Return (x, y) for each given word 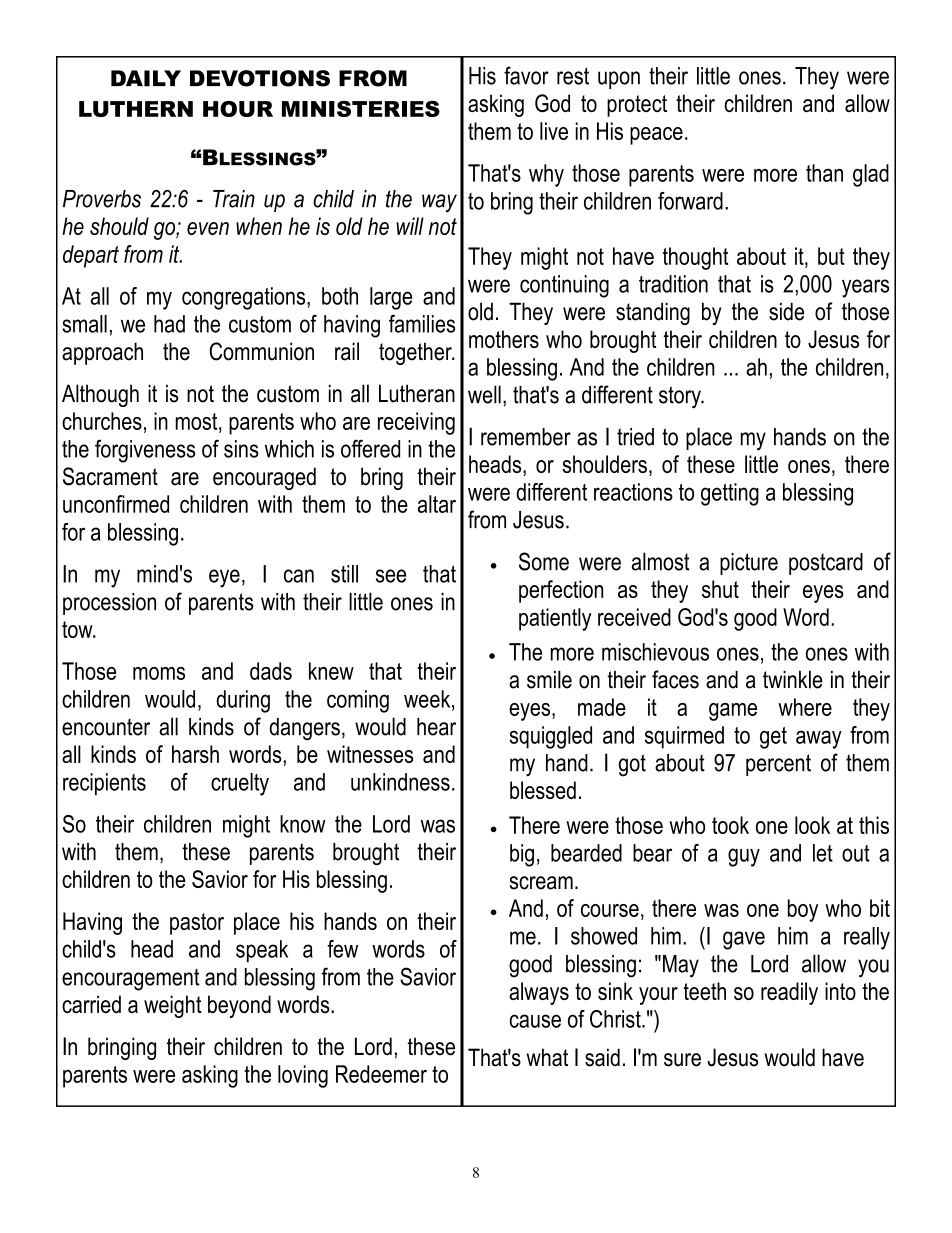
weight (173, 1006)
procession (109, 604)
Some (544, 561)
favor (526, 75)
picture (749, 564)
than (824, 173)
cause (535, 1021)
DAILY (146, 78)
